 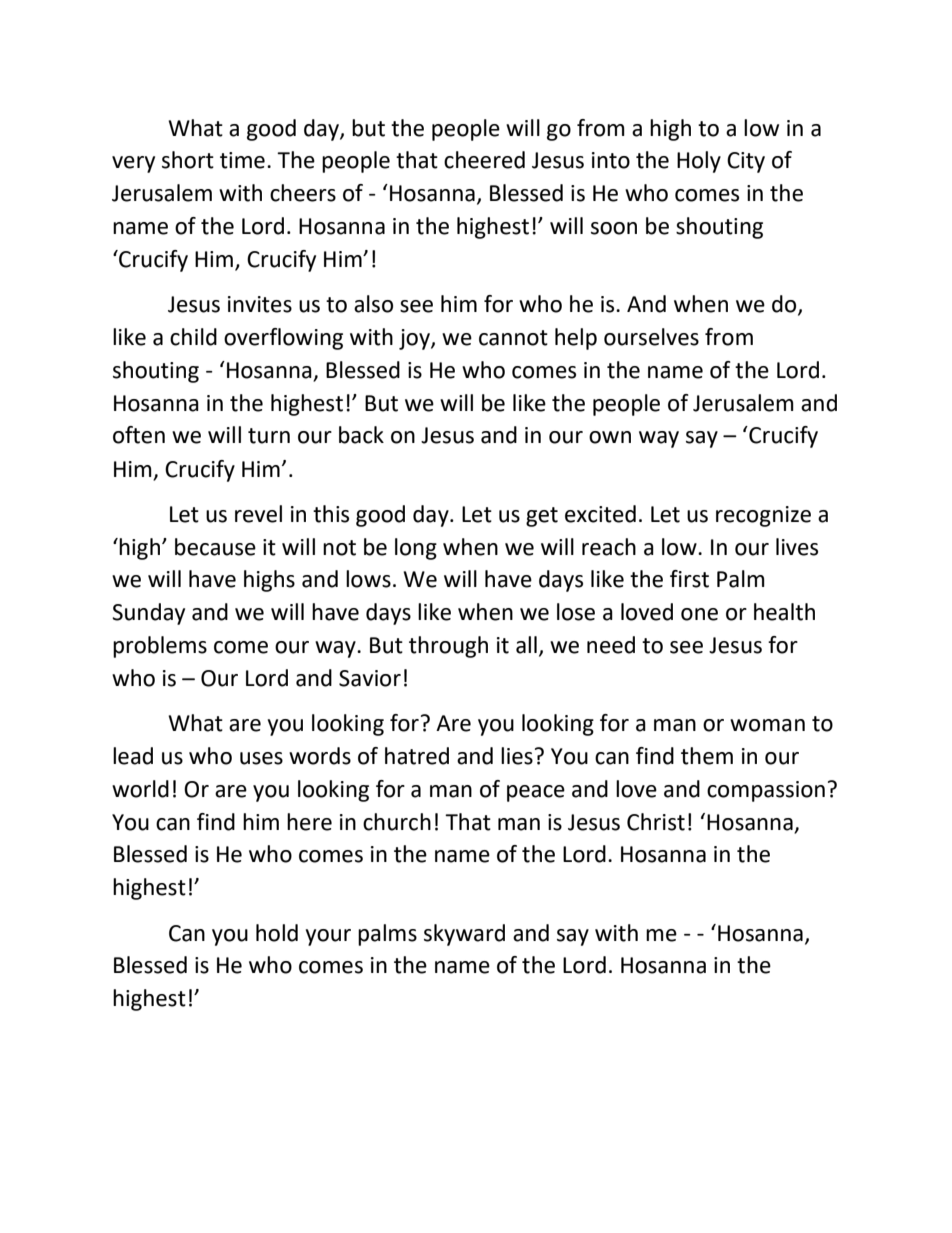 What do you see at coordinates (269, 436) in the document?
I see `turn` at bounding box center [269, 436].
